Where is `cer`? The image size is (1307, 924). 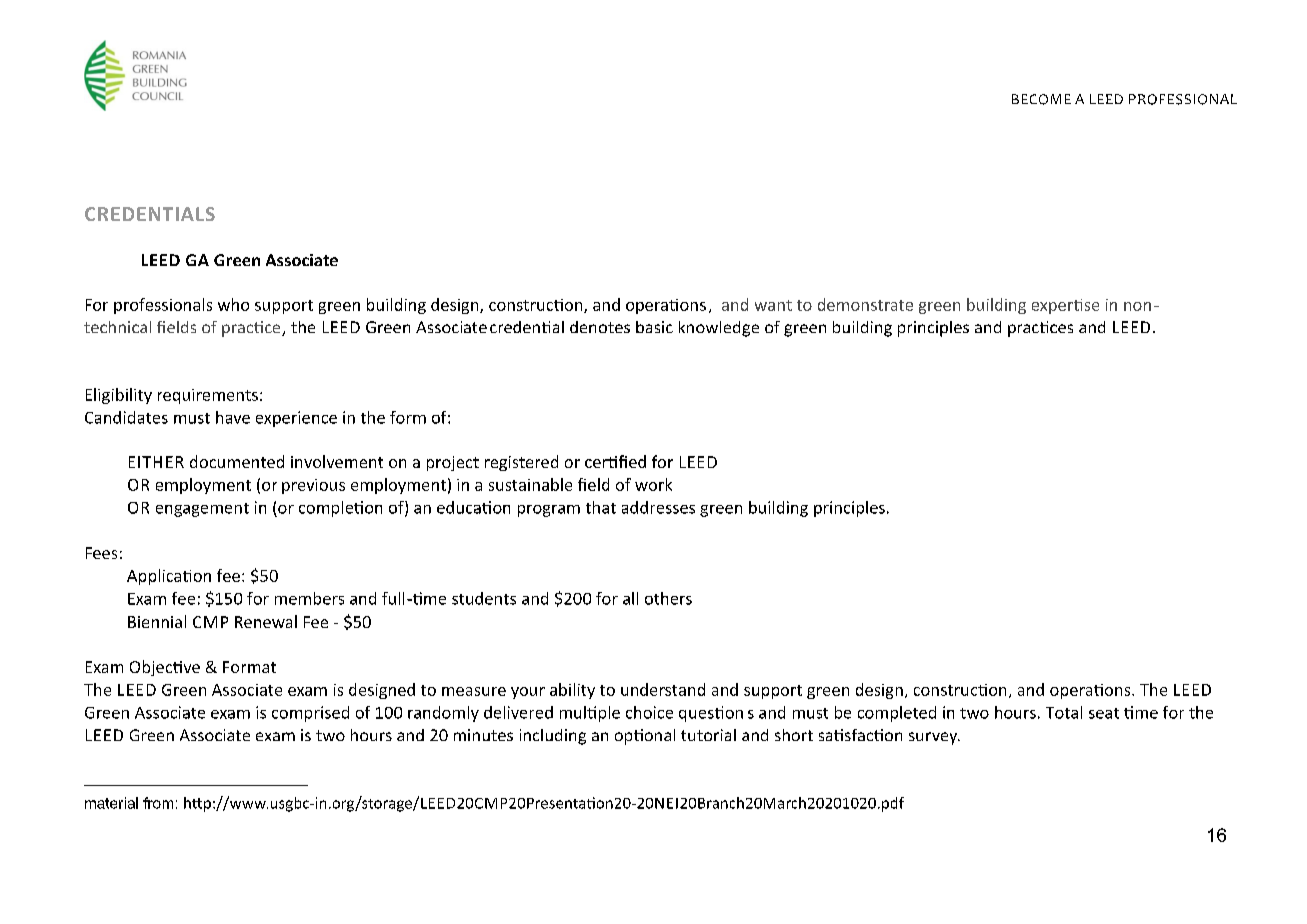 cer is located at coordinates (597, 463).
